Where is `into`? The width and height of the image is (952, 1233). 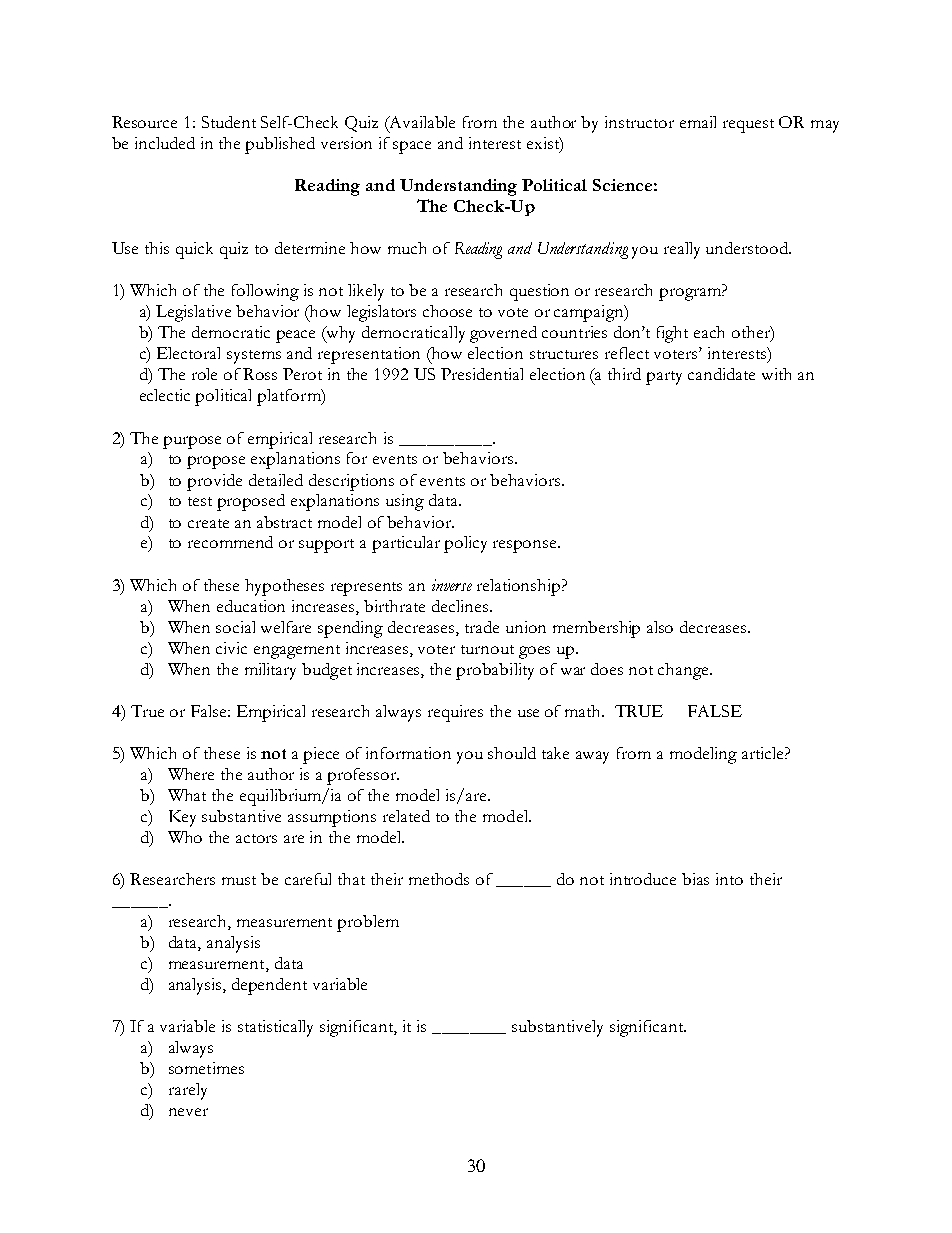 into is located at coordinates (729, 879).
